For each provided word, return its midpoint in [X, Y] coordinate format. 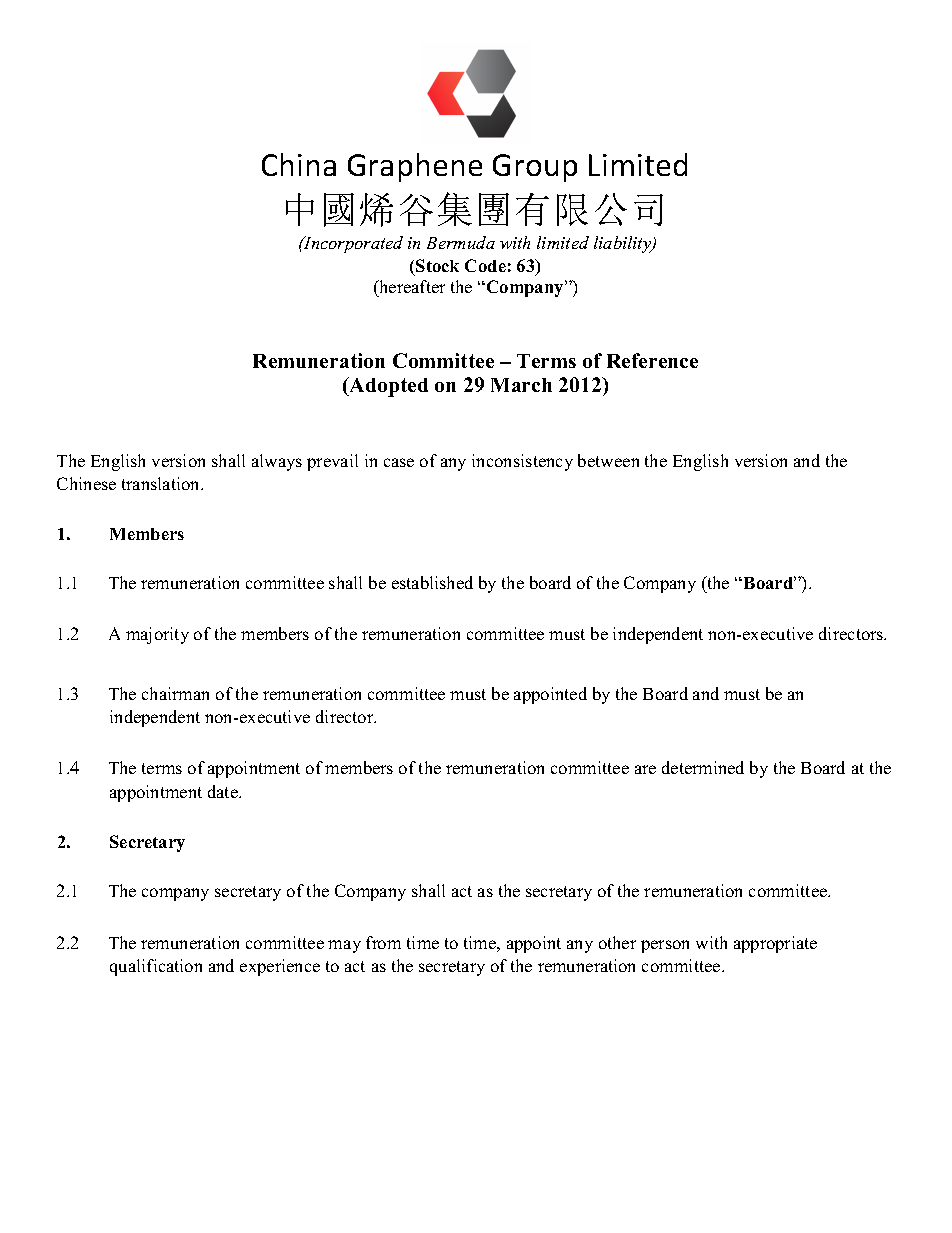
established [432, 582]
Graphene [415, 167]
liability [624, 244]
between [608, 460]
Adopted [387, 387]
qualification [156, 967]
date [224, 791]
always [277, 462]
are [645, 769]
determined [703, 767]
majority [157, 635]
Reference [652, 360]
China [299, 164]
